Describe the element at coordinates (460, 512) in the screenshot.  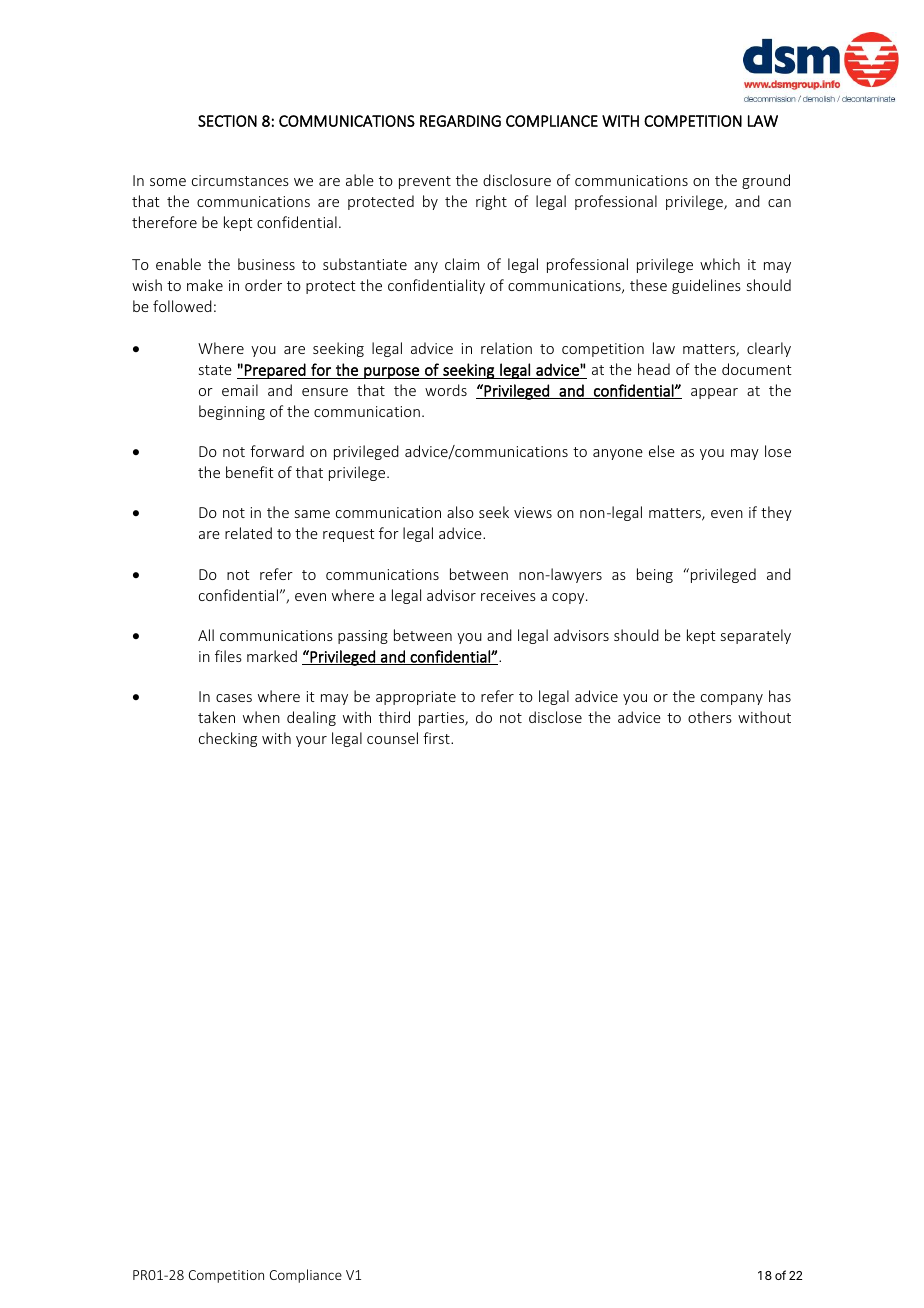
I see `also` at that location.
